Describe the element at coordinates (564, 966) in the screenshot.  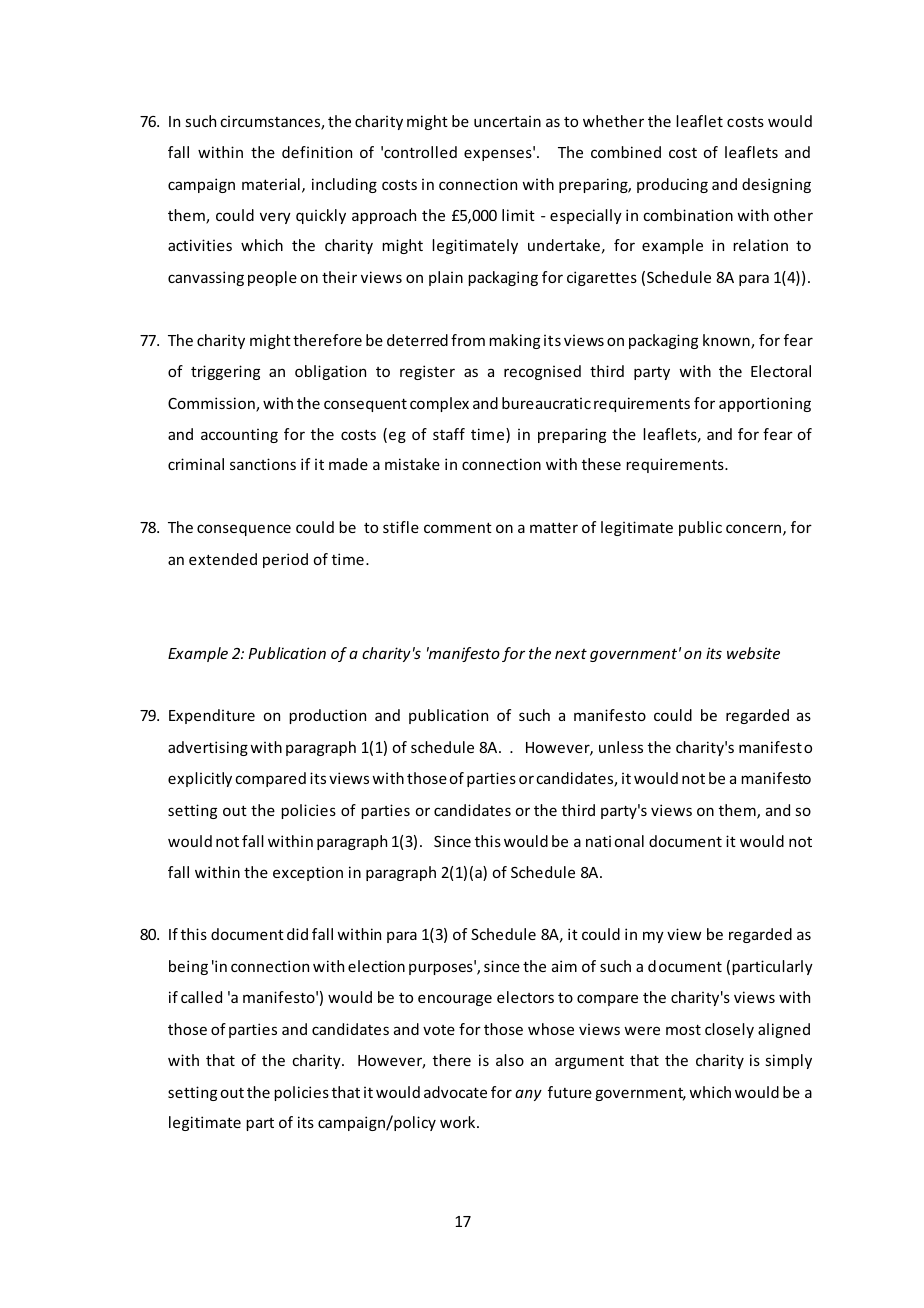
I see `aim` at that location.
